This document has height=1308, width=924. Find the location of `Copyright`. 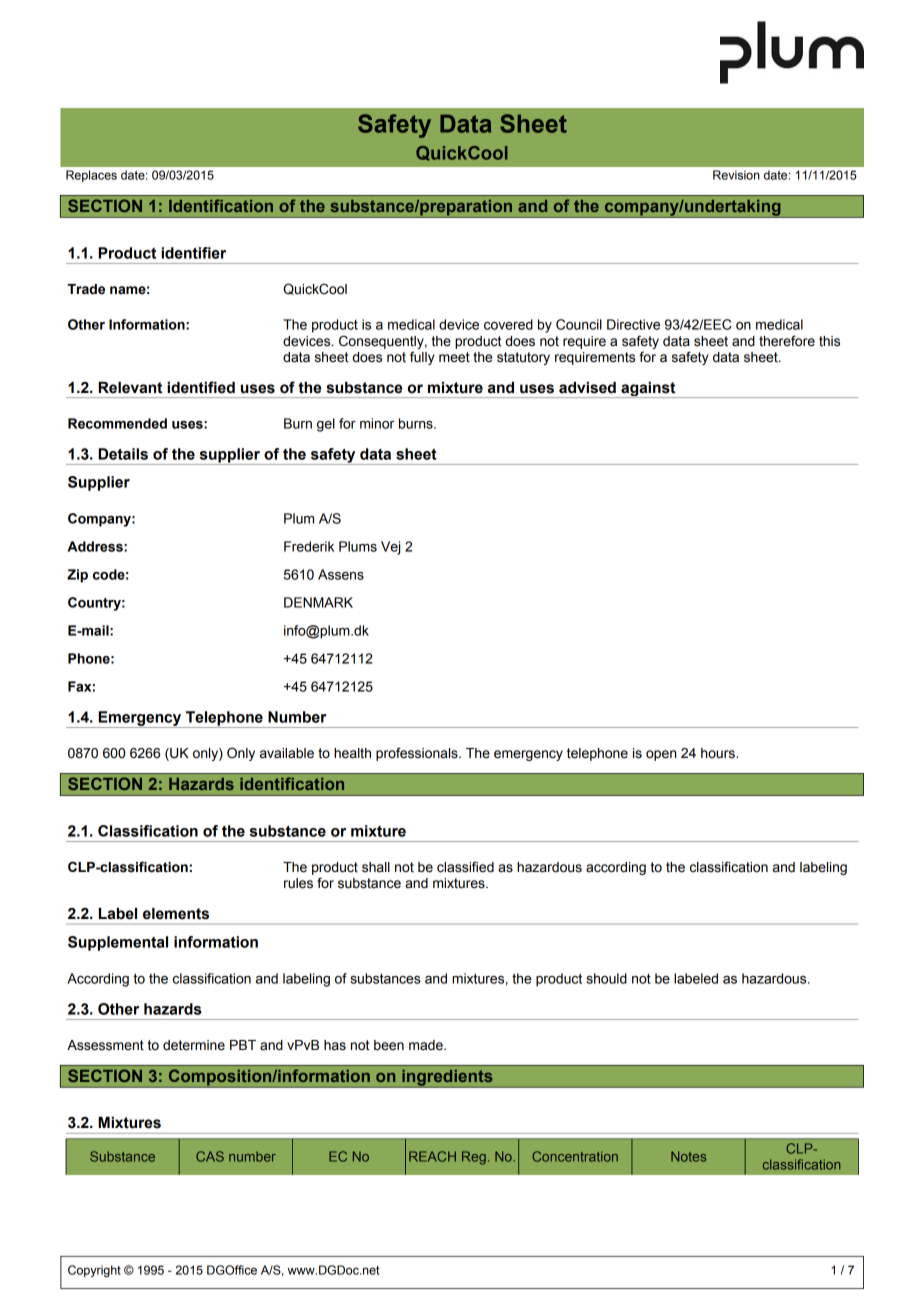

Copyright is located at coordinates (94, 1271).
